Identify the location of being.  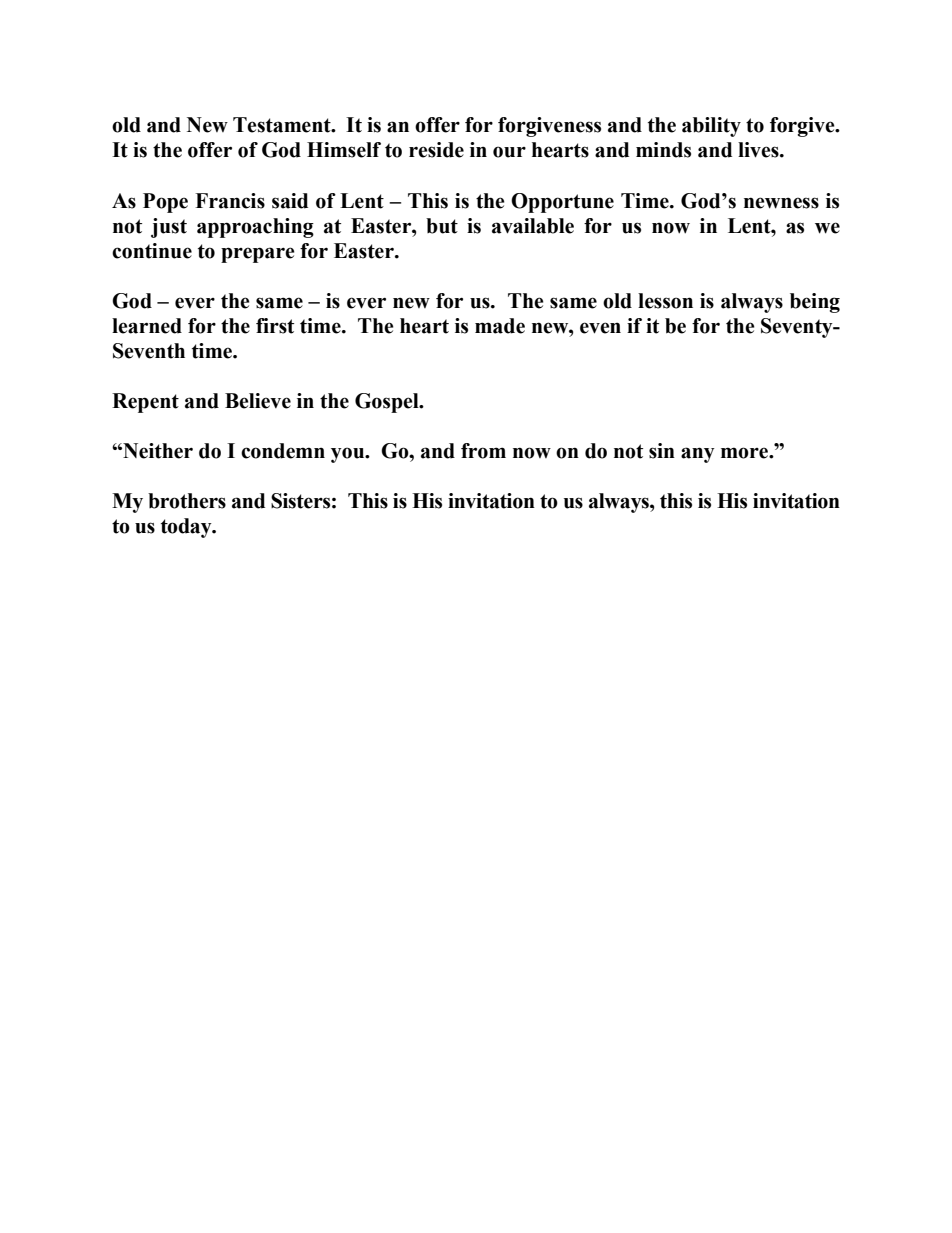
(815, 303).
